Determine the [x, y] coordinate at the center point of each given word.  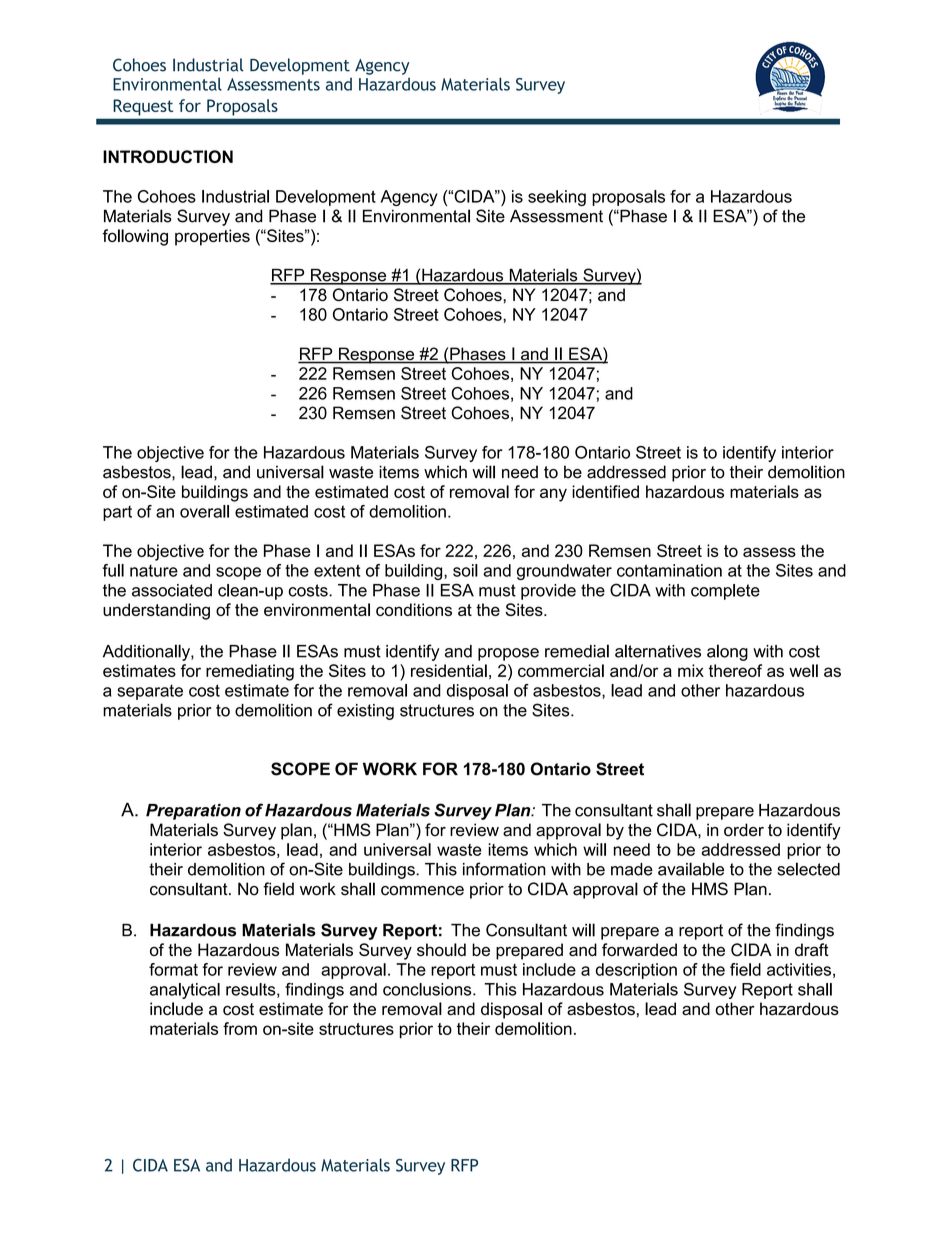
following [135, 237]
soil [465, 570]
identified [605, 491]
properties [212, 237]
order [744, 830]
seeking [557, 198]
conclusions [428, 989]
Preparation [193, 812]
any [553, 495]
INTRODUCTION [168, 156]
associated [172, 590]
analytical [185, 991]
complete [725, 592]
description [636, 971]
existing [365, 712]
